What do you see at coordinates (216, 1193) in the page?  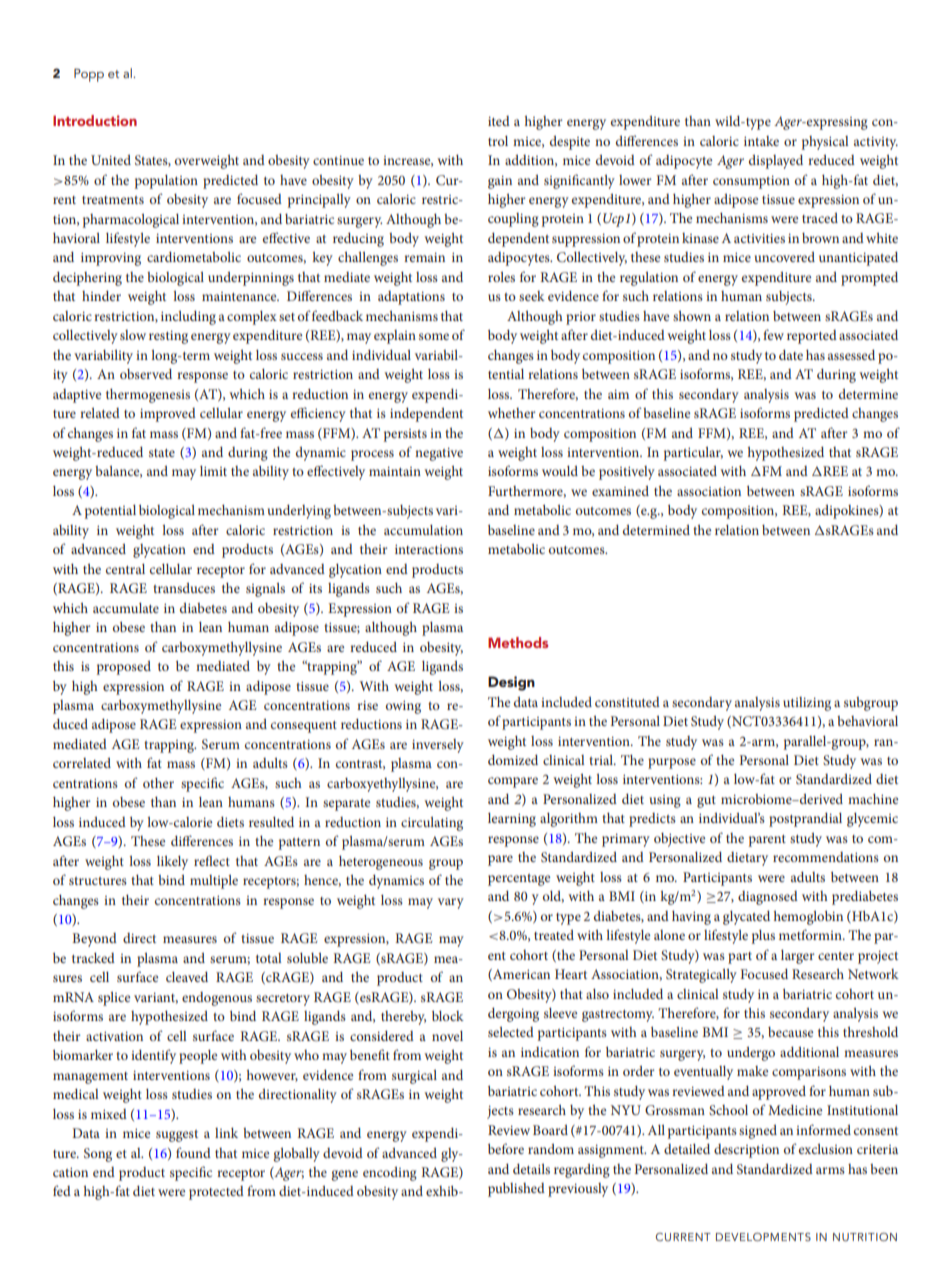 I see `protected` at bounding box center [216, 1193].
